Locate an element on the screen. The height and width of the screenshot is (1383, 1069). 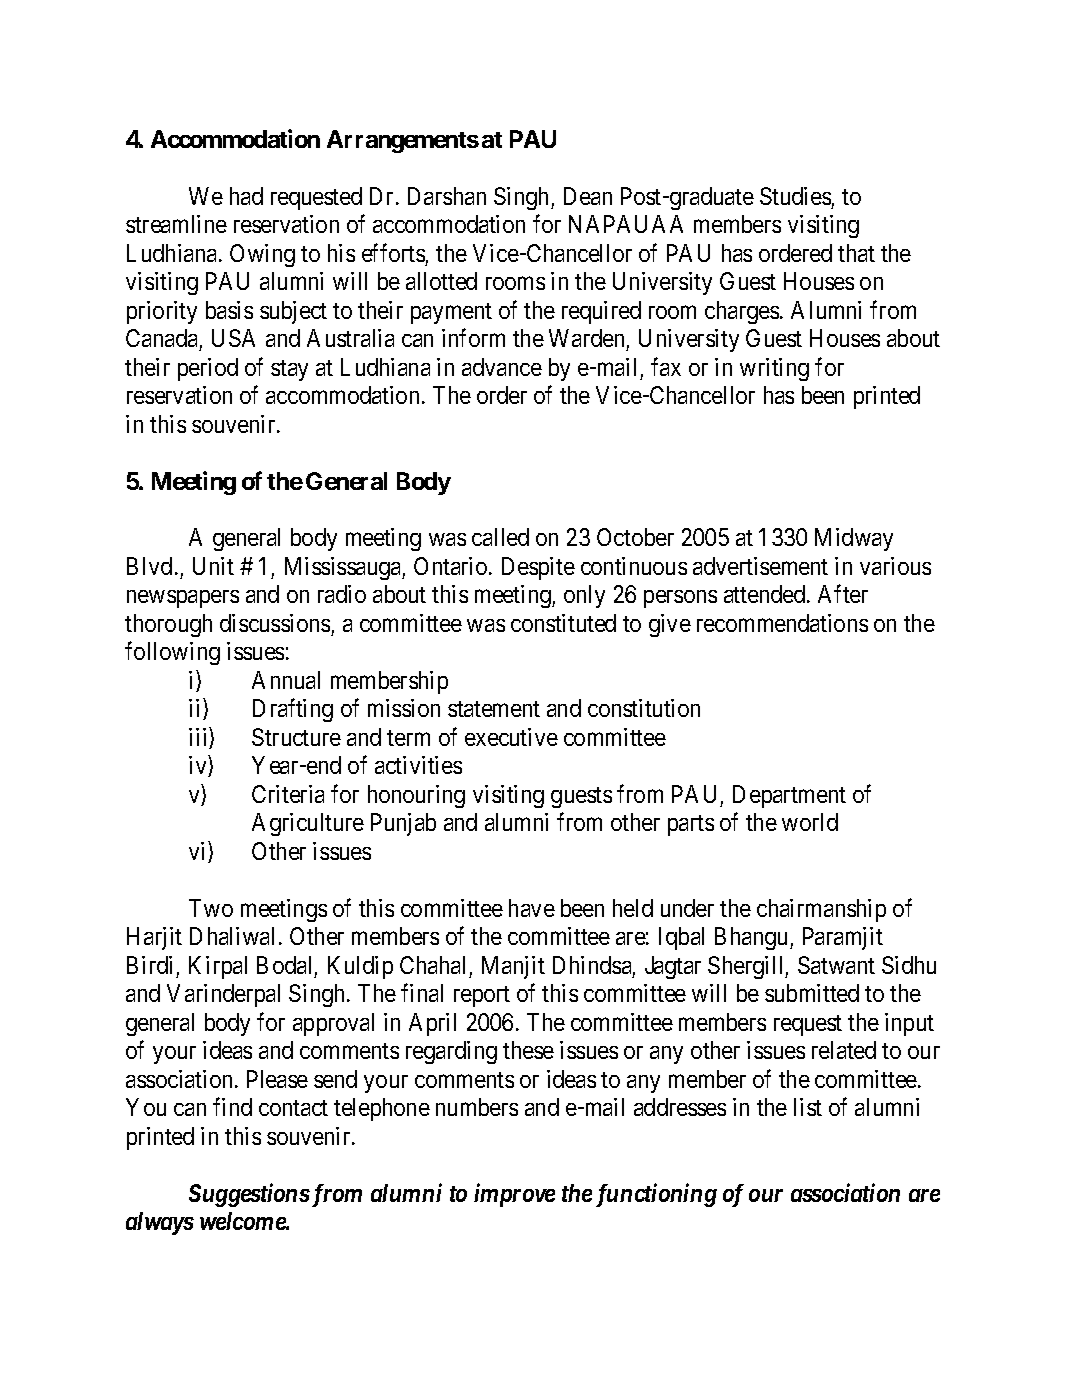
Two is located at coordinates (211, 908).
